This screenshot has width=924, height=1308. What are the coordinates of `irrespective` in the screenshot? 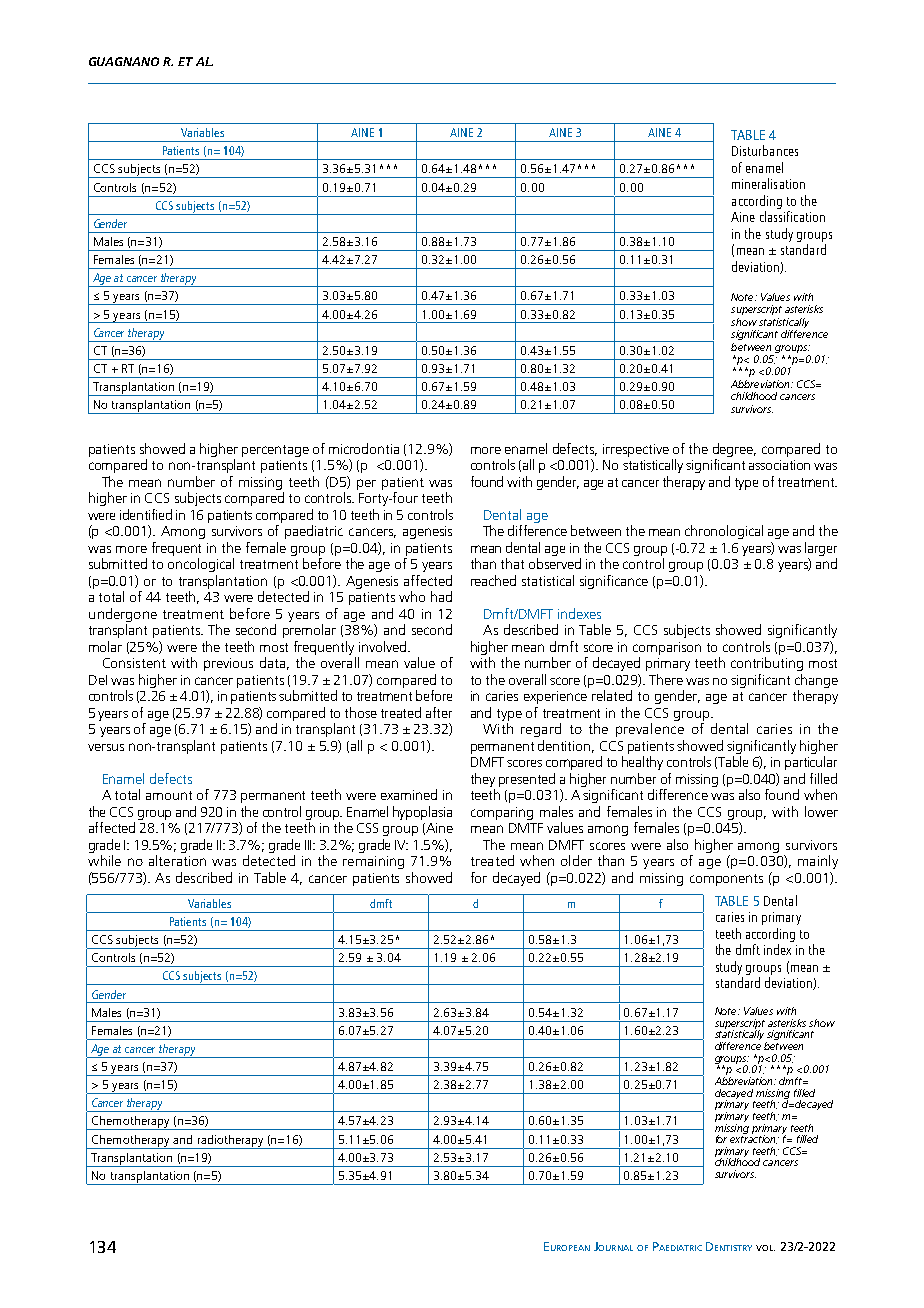 It's located at (636, 450).
